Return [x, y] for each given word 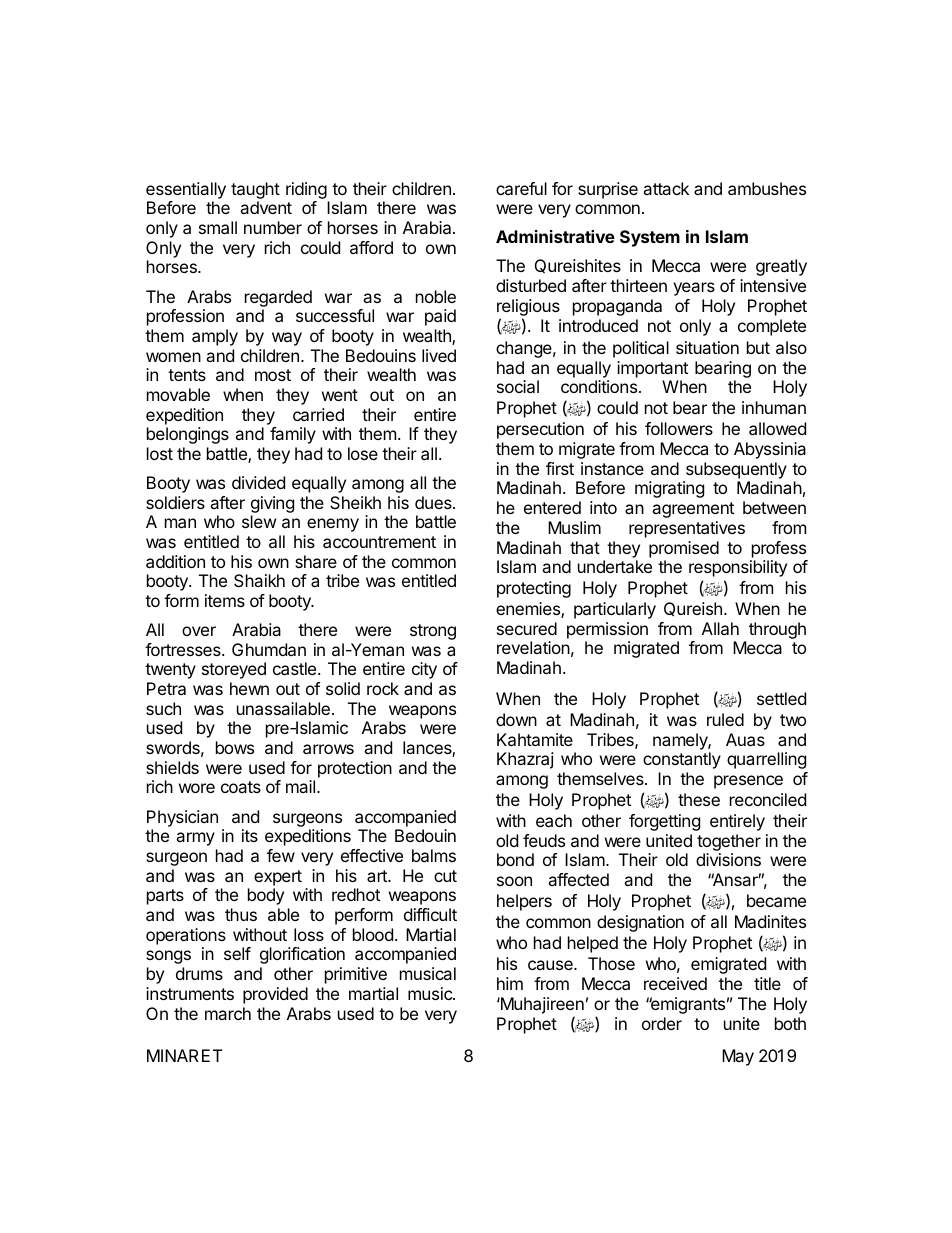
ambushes [767, 188]
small [218, 227]
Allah [720, 628]
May [738, 1057]
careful [521, 188]
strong [433, 632]
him [510, 983]
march [228, 1013]
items [225, 600]
